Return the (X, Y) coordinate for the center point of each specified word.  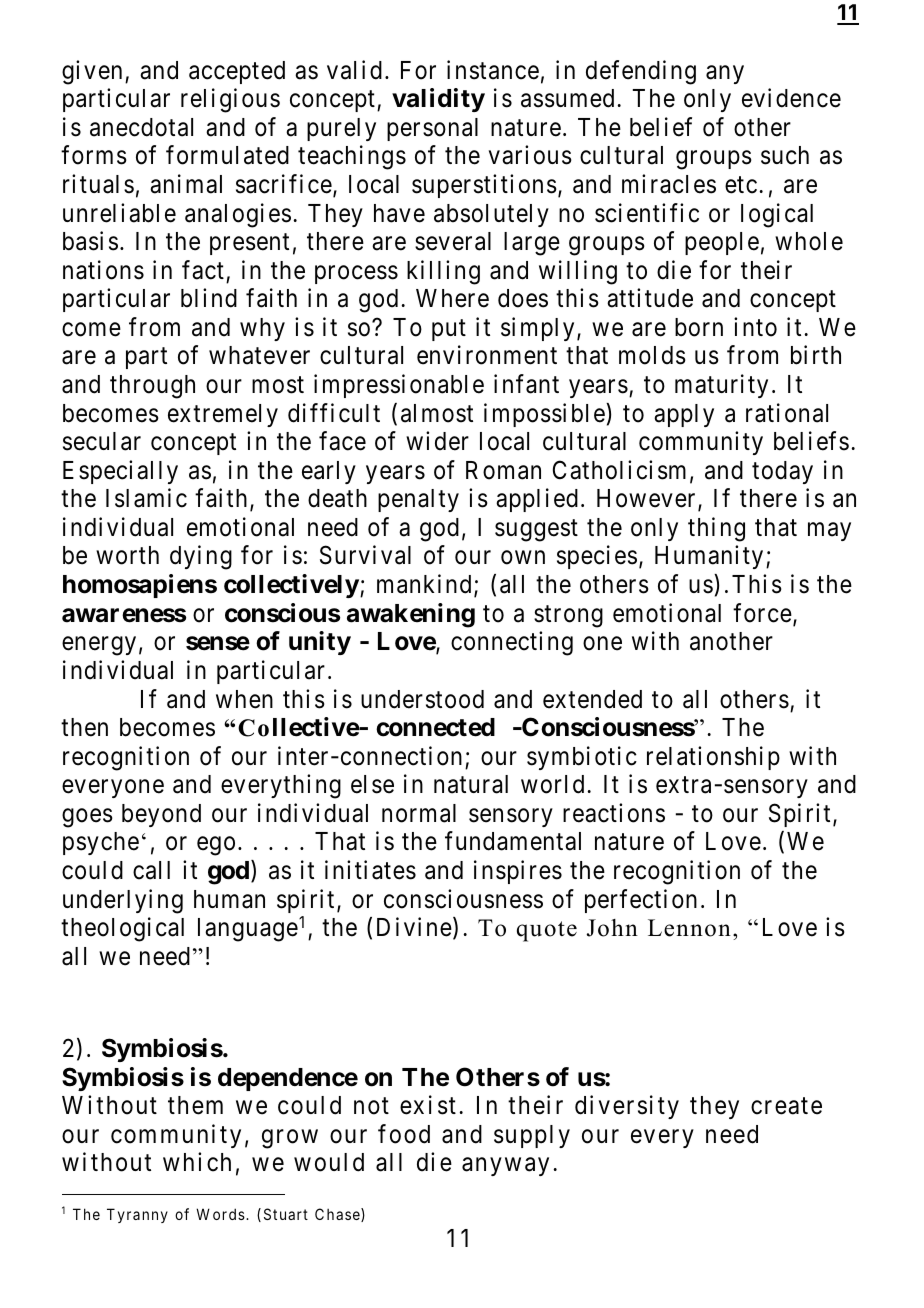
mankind (424, 584)
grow (290, 1139)
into (755, 327)
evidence (791, 98)
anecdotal (141, 127)
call (151, 870)
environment (487, 355)
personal (432, 129)
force (762, 613)
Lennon (689, 928)
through (152, 387)
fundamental (513, 841)
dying (201, 558)
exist (428, 1105)
